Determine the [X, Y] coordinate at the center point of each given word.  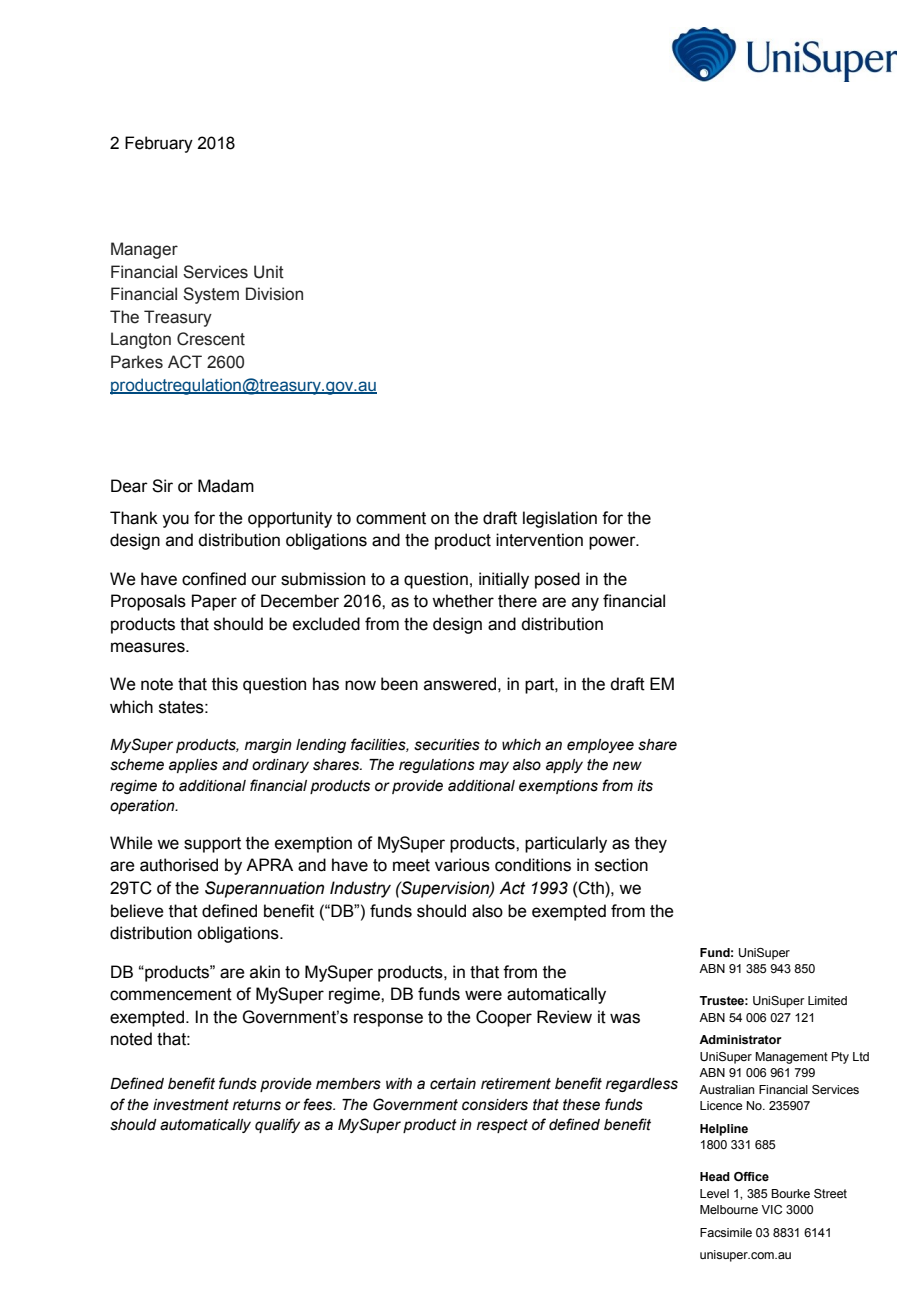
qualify [277, 1125]
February [159, 144]
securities [447, 745]
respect [502, 1126]
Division [274, 294]
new [627, 766]
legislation [560, 519]
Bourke [790, 1193]
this [225, 684]
